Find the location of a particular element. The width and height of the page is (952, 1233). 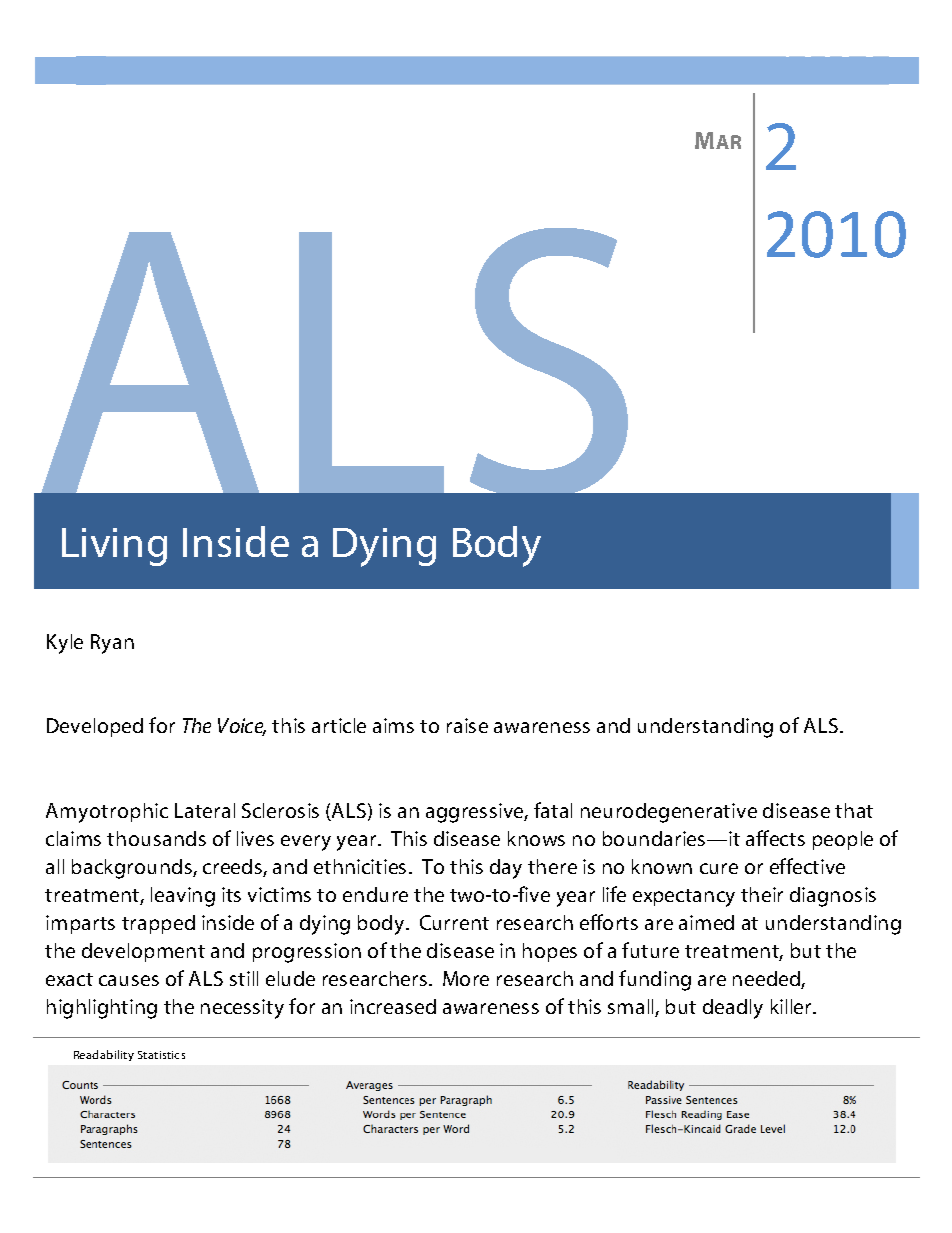

backgrounds is located at coordinates (133, 869).
